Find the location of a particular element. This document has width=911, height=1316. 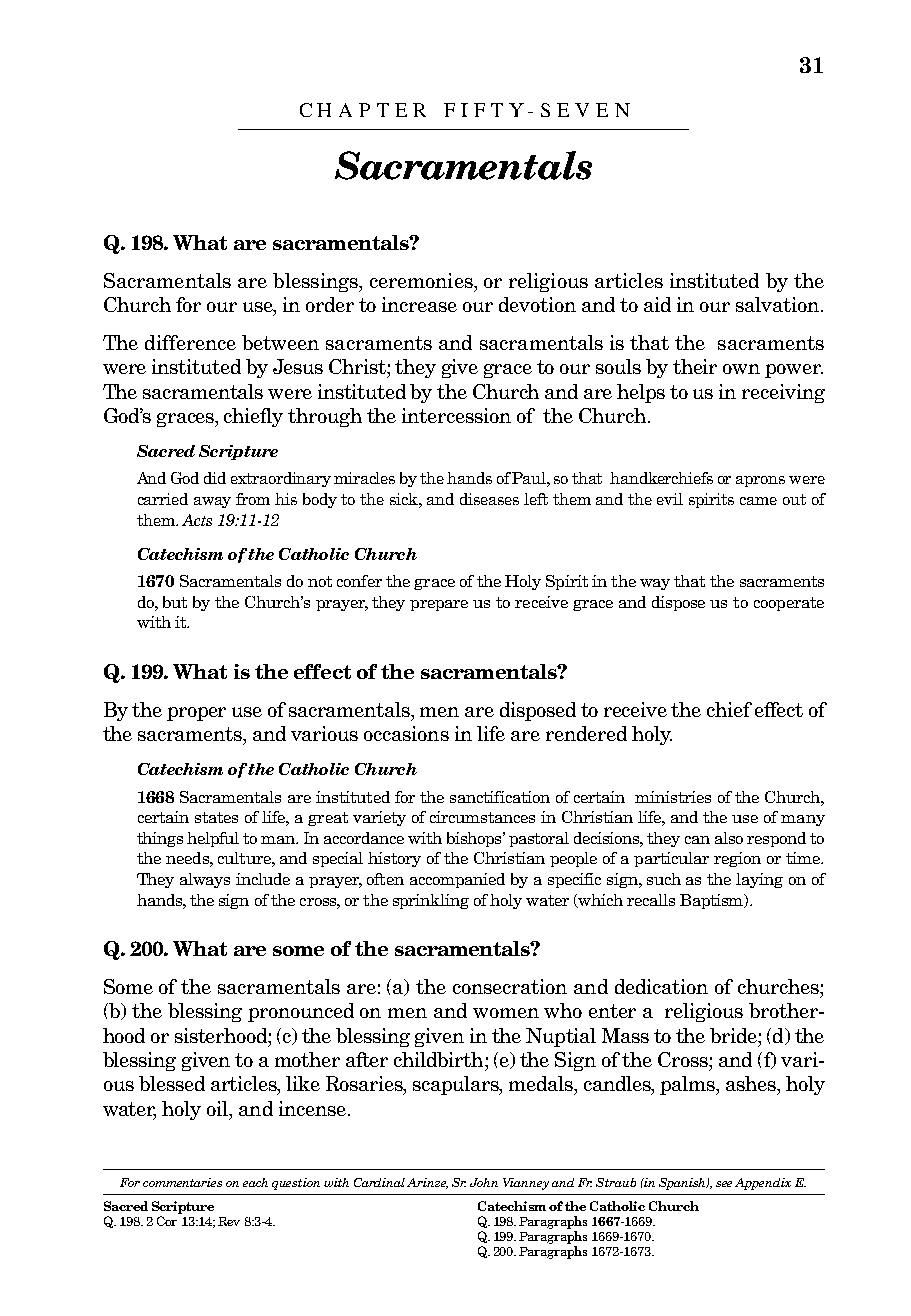

but is located at coordinates (175, 602).
